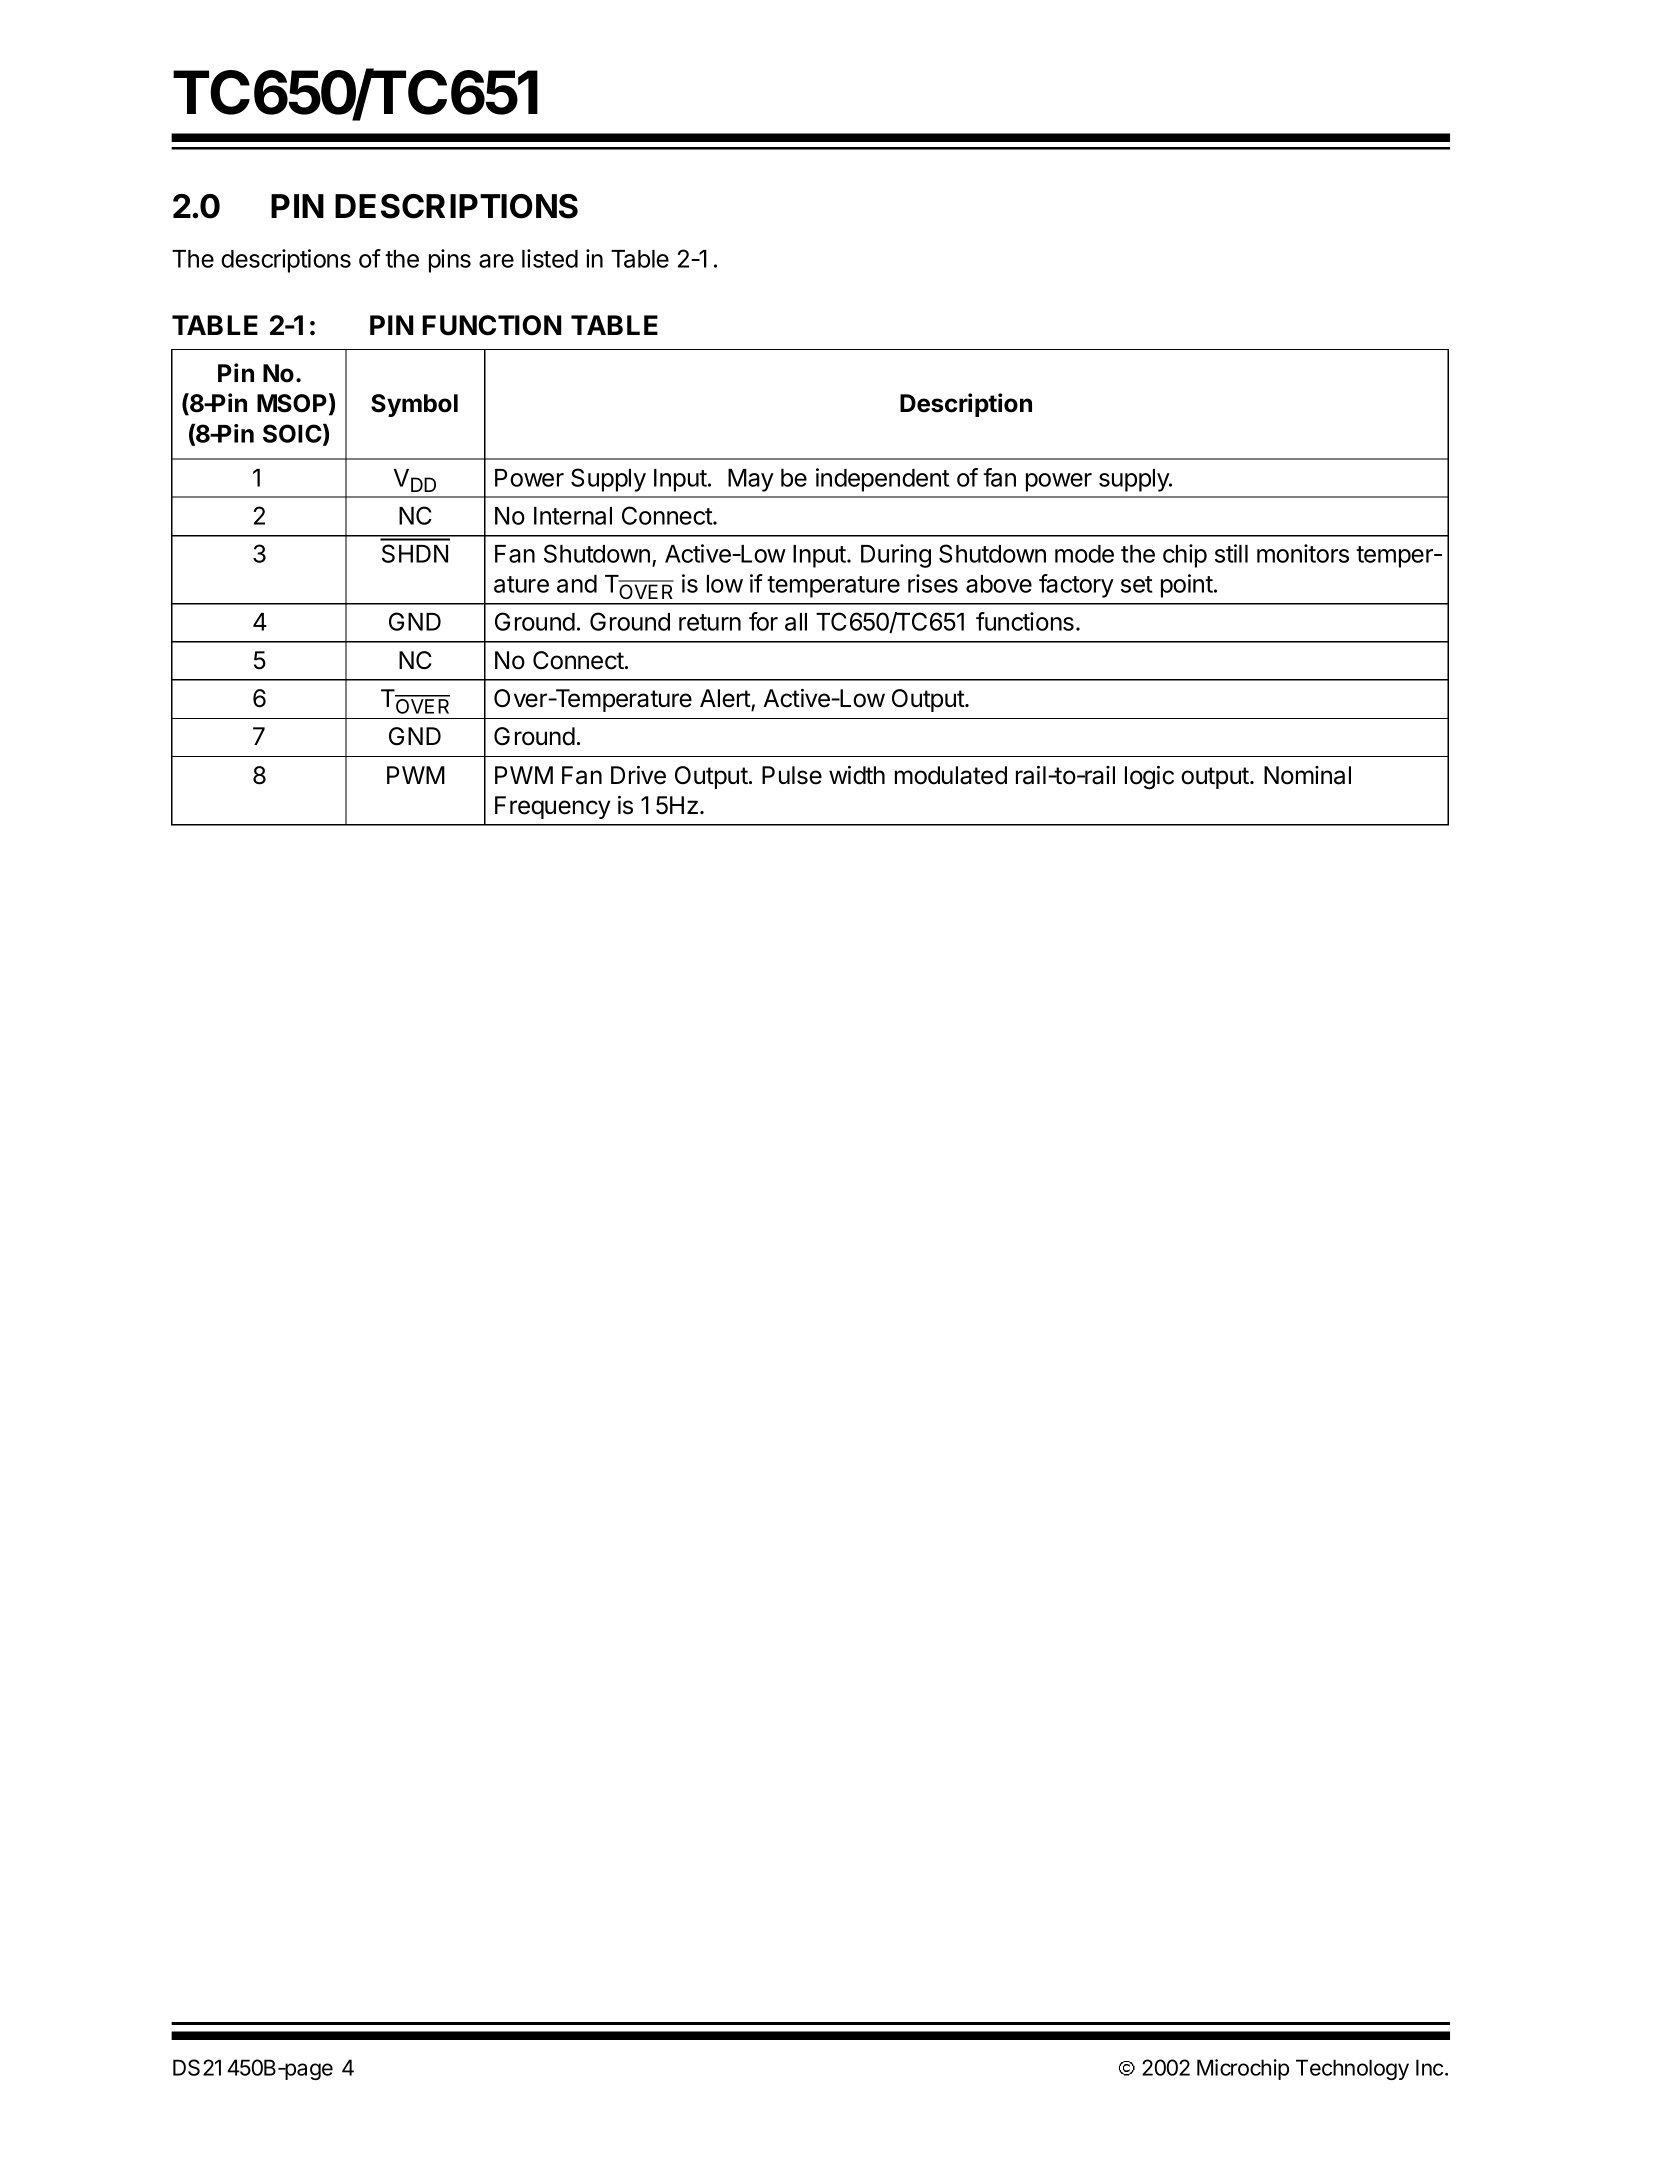  Describe the element at coordinates (1307, 775) in the screenshot. I see `Nominal` at that location.
